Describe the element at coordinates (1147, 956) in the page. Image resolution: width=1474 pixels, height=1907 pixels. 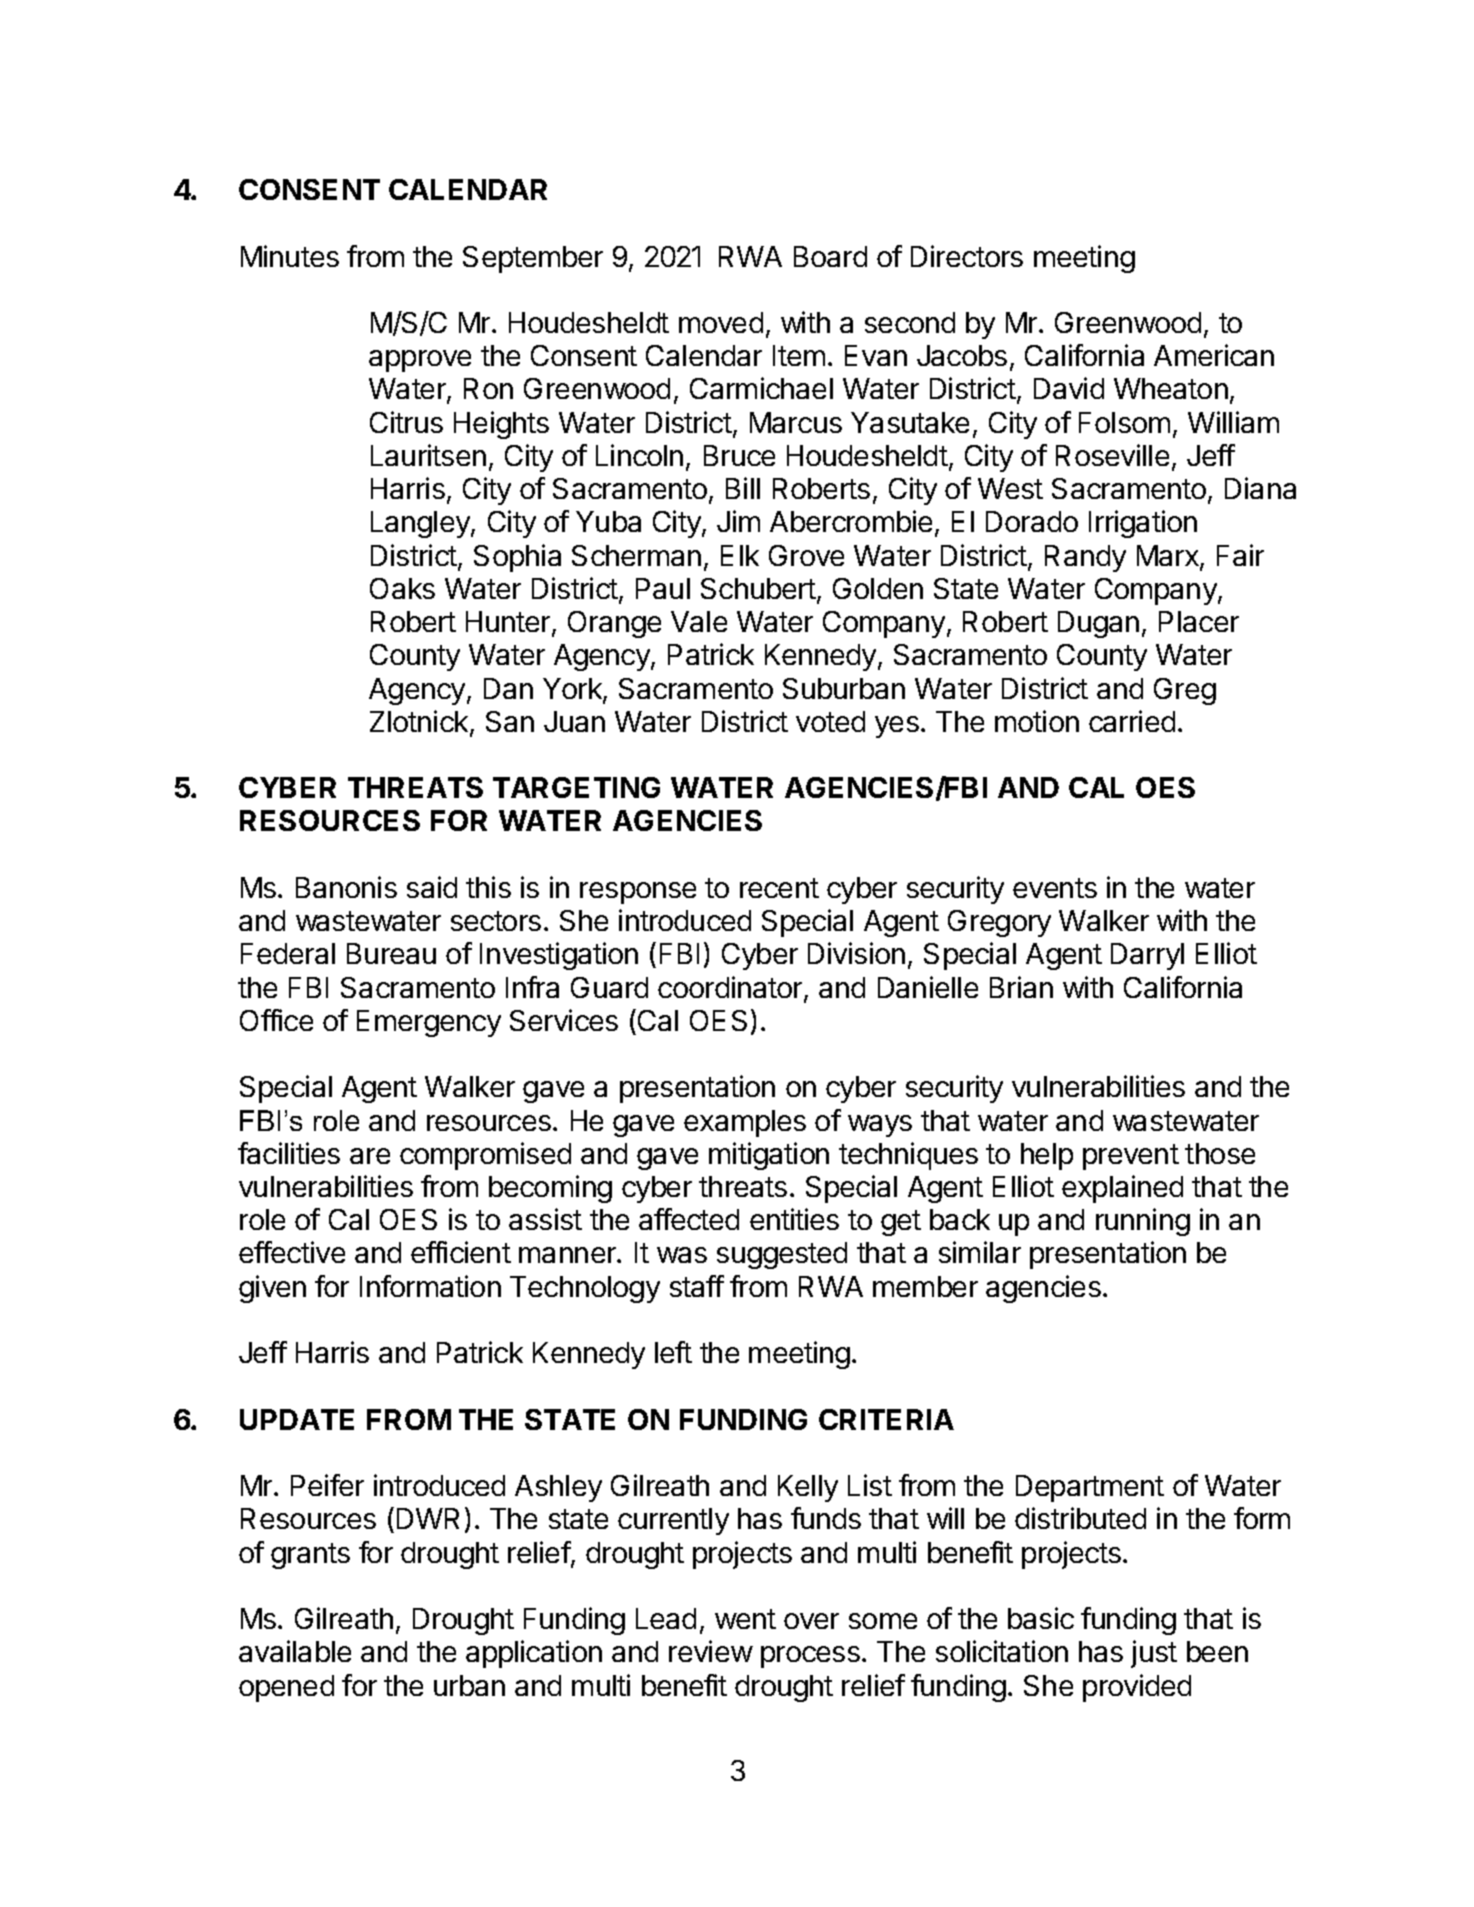
I see `Darryl` at that location.
